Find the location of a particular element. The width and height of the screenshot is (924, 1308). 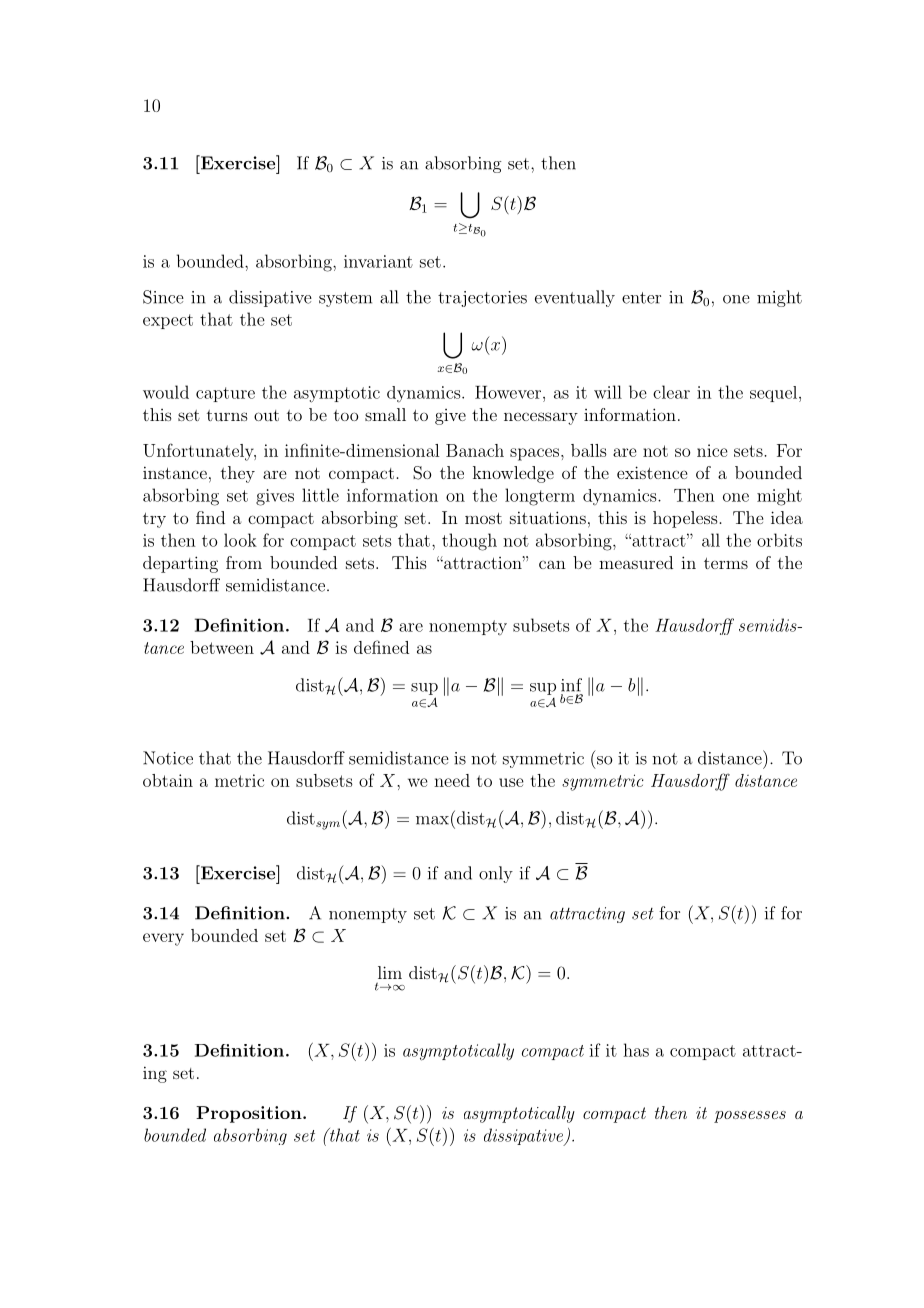

Proposition is located at coordinates (250, 1114).
